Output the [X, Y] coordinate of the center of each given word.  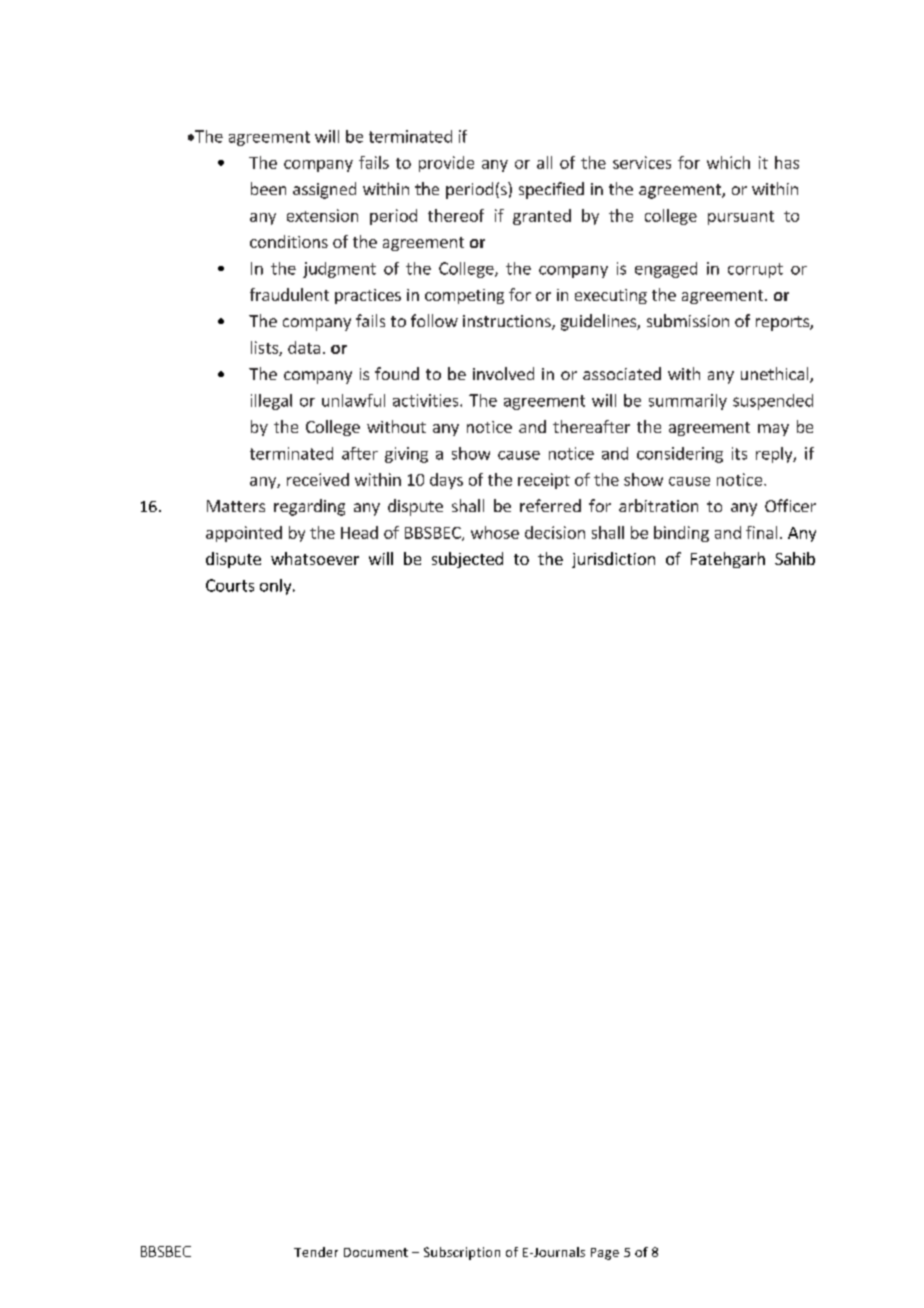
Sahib [795, 558]
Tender [316, 1252]
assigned [324, 190]
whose [495, 532]
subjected [467, 560]
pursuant [741, 218]
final [761, 532]
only [277, 587]
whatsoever [315, 558]
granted [542, 217]
